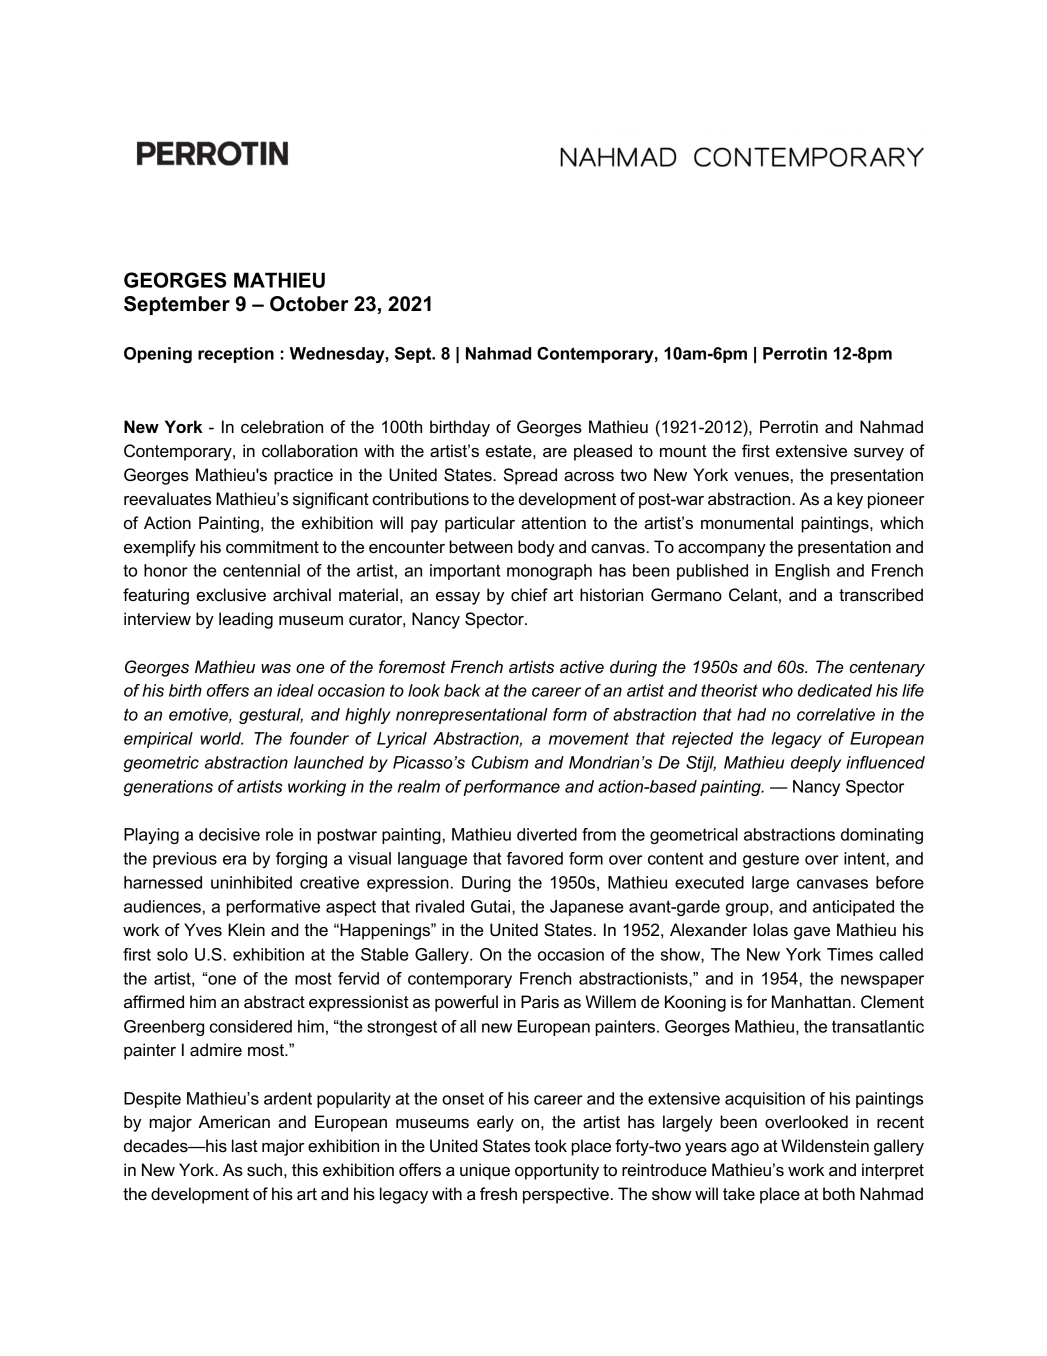 The height and width of the screenshot is (1356, 1047). I want to click on Paris, so click(540, 1002).
